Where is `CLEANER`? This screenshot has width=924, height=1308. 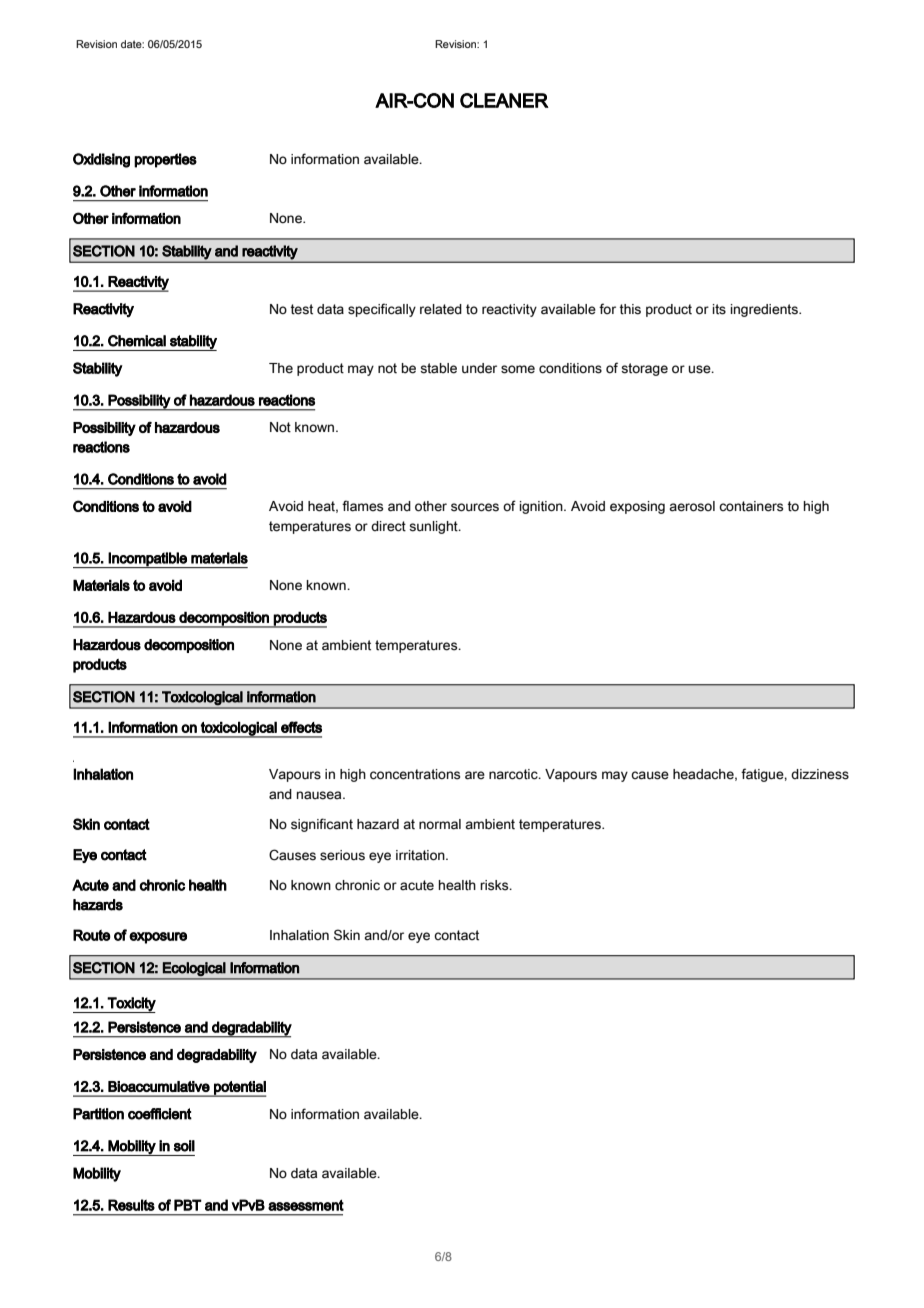
CLEANER is located at coordinates (504, 100).
